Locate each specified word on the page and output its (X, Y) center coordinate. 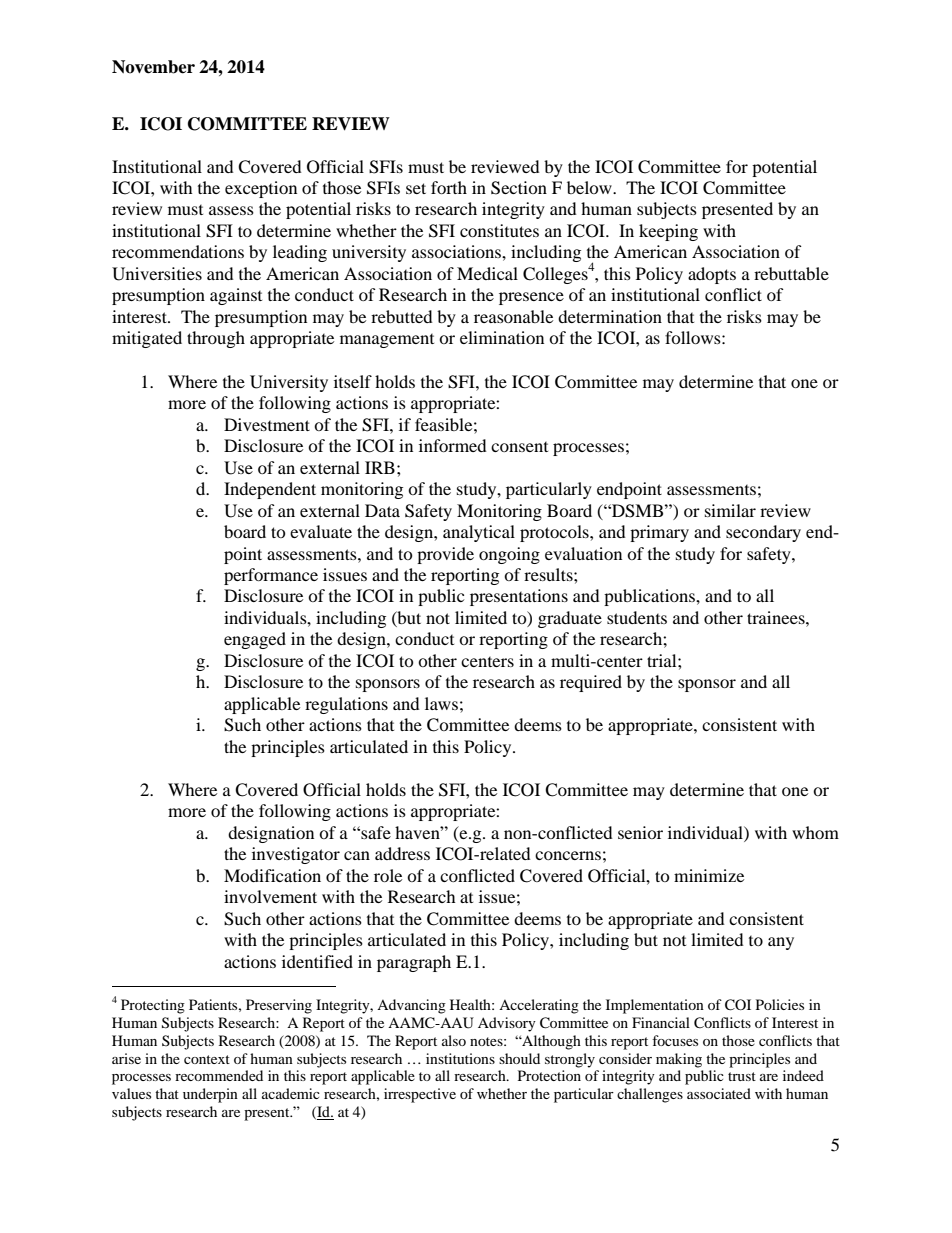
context (207, 1059)
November (153, 67)
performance (271, 576)
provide (445, 555)
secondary (763, 533)
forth (449, 187)
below (590, 187)
